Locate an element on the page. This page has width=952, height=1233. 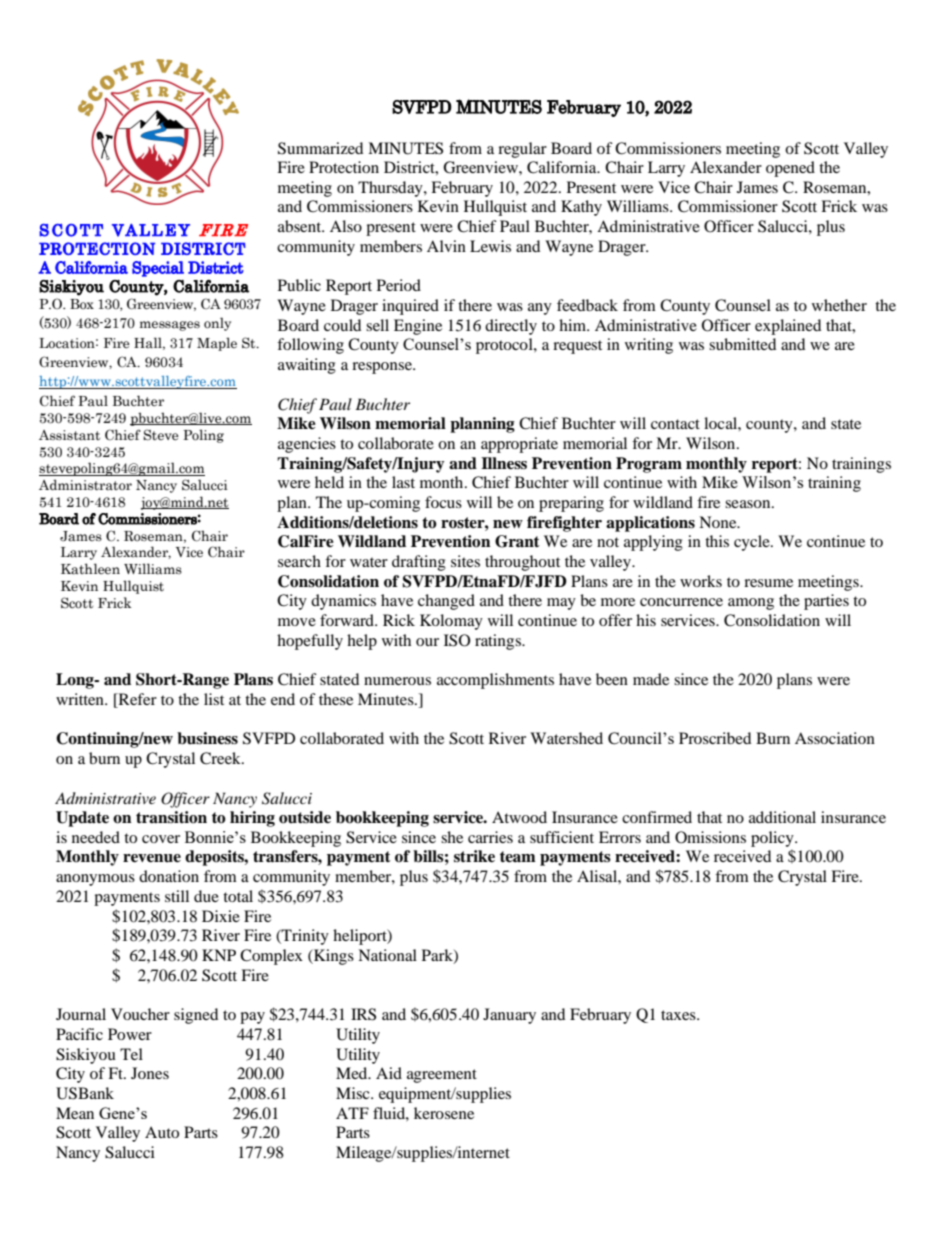
transition is located at coordinates (171, 817).
